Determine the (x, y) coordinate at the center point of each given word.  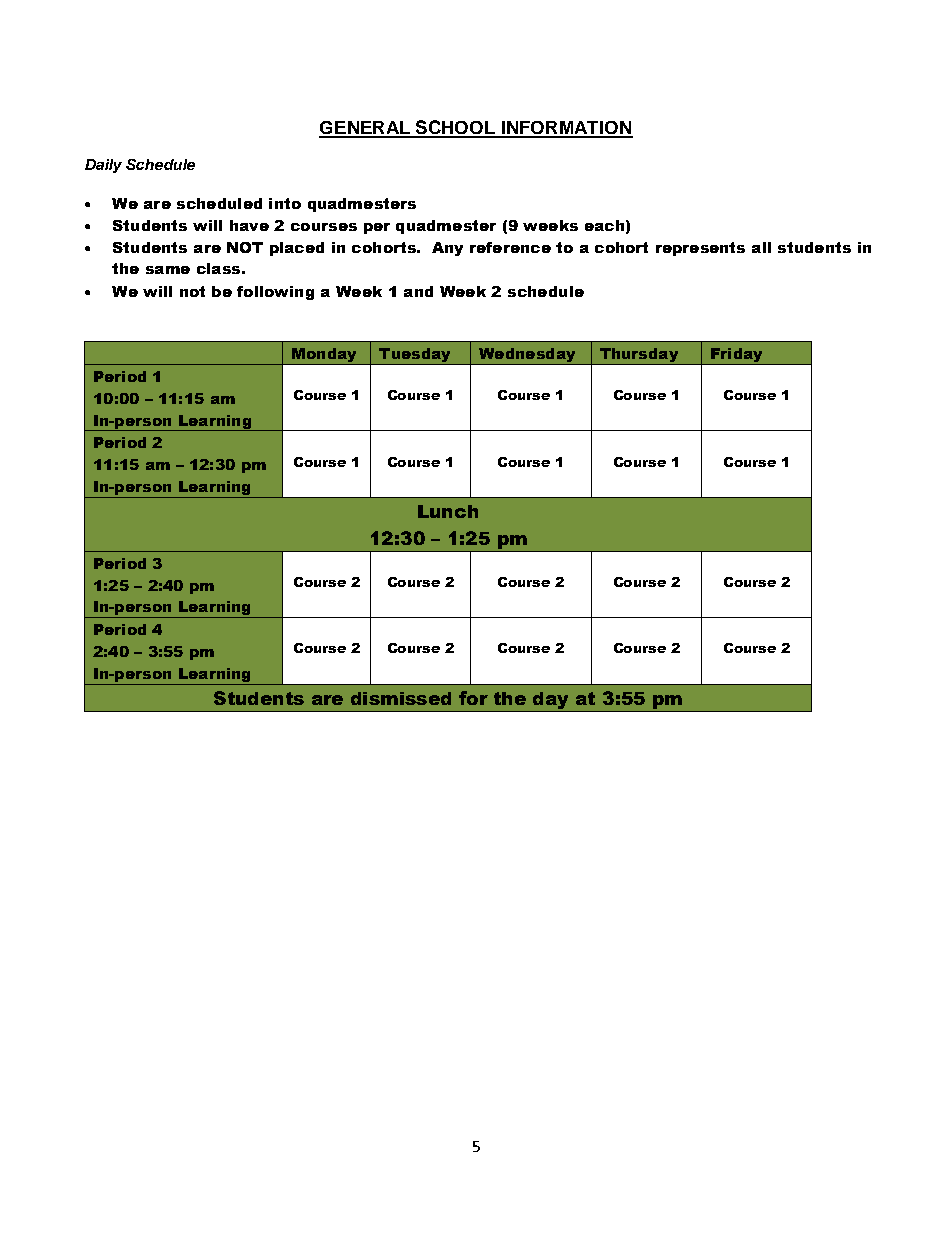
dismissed (401, 698)
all (761, 247)
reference (510, 247)
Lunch (448, 511)
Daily (103, 166)
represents (700, 249)
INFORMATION (566, 129)
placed (297, 249)
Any (447, 249)
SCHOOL (456, 128)
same (168, 270)
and (418, 291)
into (285, 203)
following (275, 293)
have (249, 225)
